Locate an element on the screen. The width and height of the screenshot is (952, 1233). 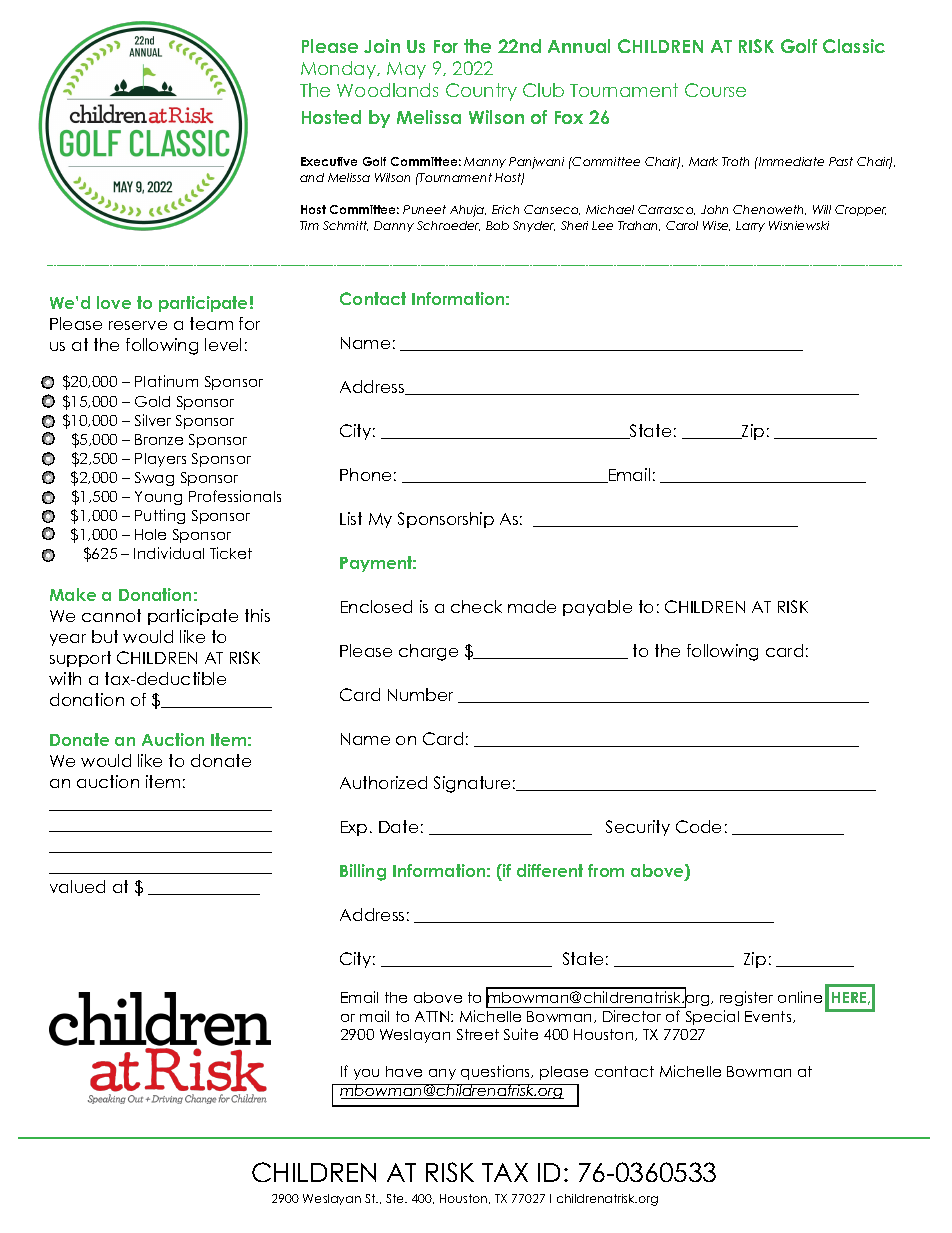
check is located at coordinates (476, 606).
